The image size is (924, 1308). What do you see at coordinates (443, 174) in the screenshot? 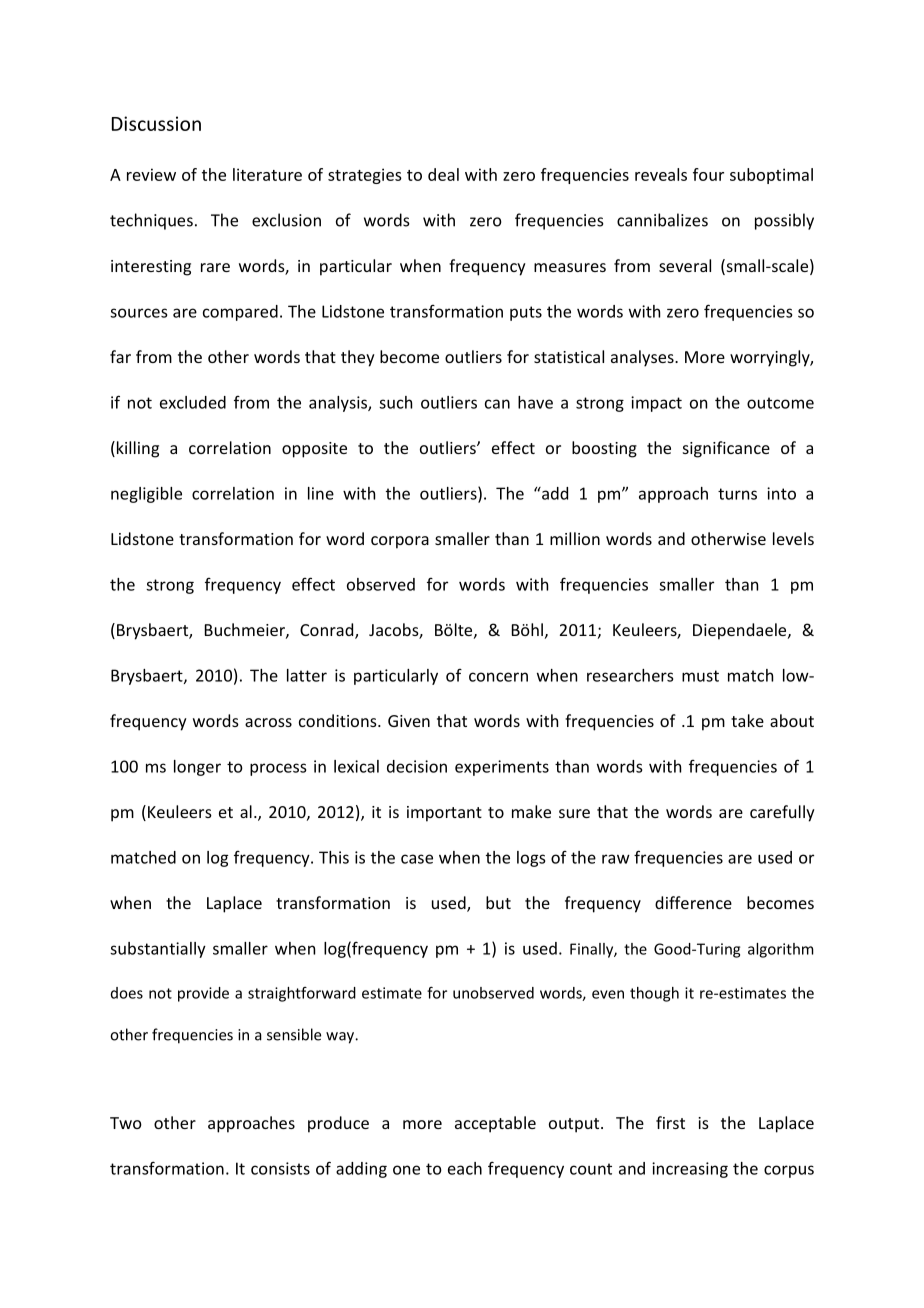
I see `deal` at bounding box center [443, 174].
